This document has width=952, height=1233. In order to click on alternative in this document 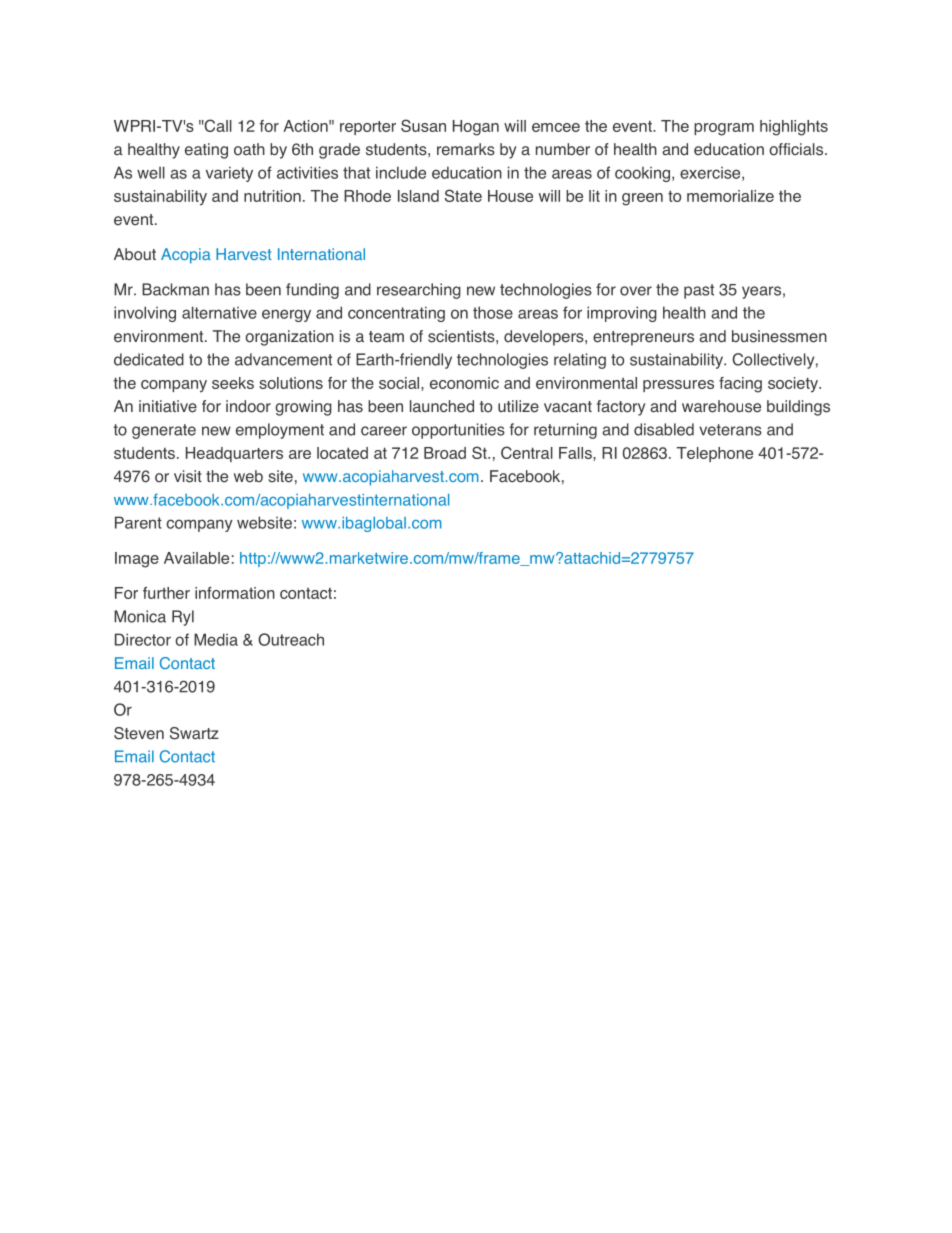, I will do `click(219, 312)`.
